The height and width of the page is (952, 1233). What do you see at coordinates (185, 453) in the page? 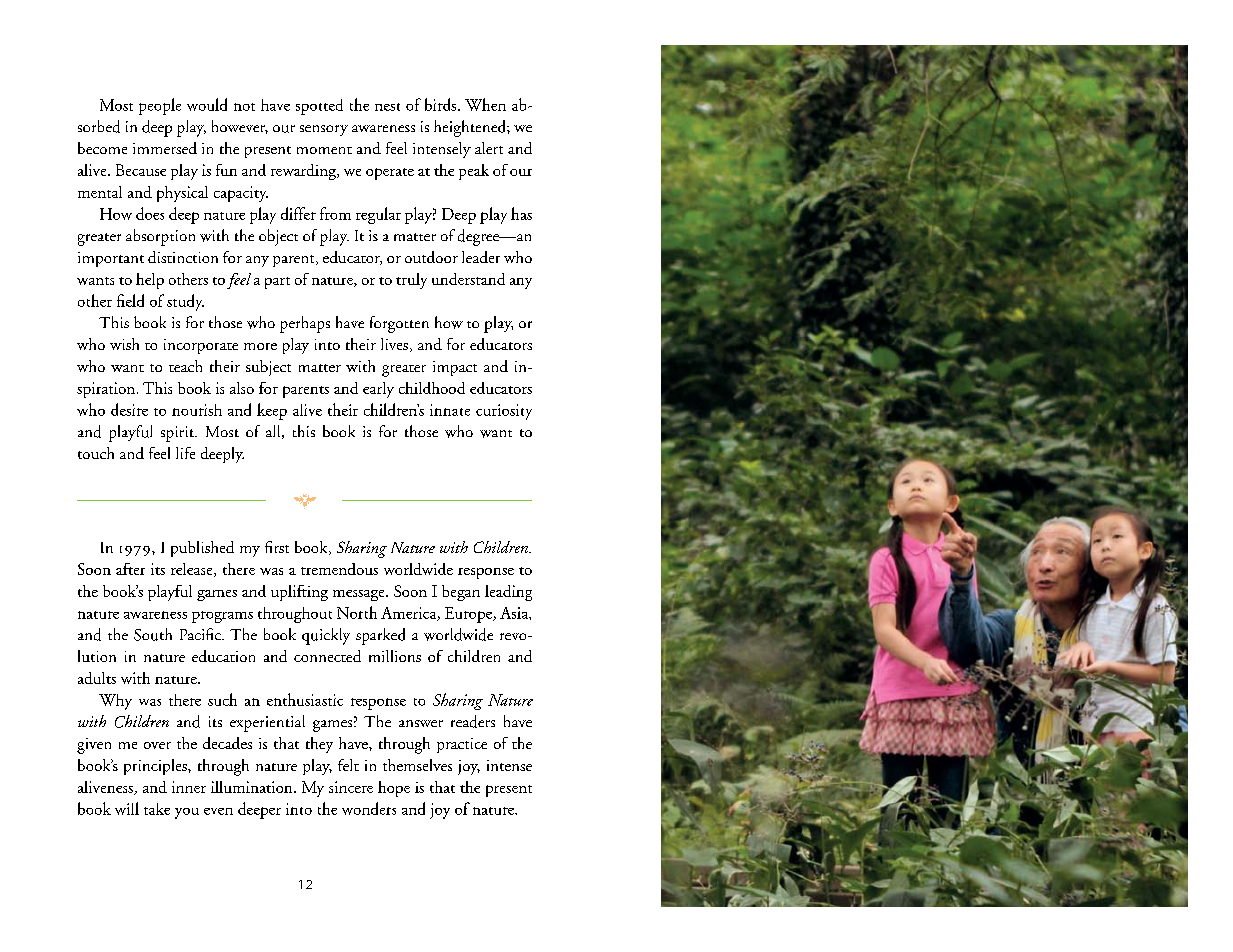
I see `life` at bounding box center [185, 453].
